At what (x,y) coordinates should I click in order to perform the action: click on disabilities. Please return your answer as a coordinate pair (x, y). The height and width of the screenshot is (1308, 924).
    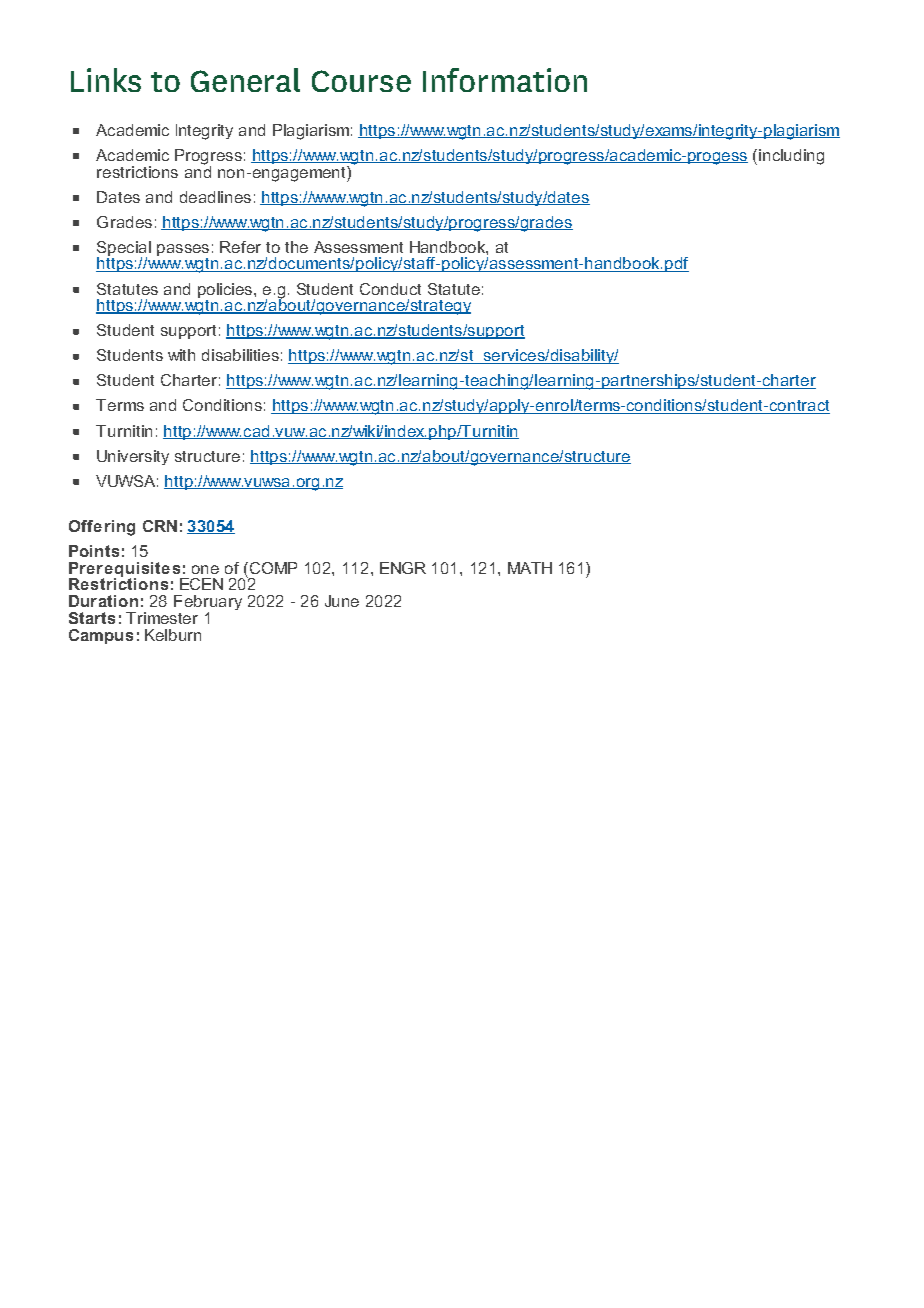
    Looking at the image, I should click on (240, 355).
